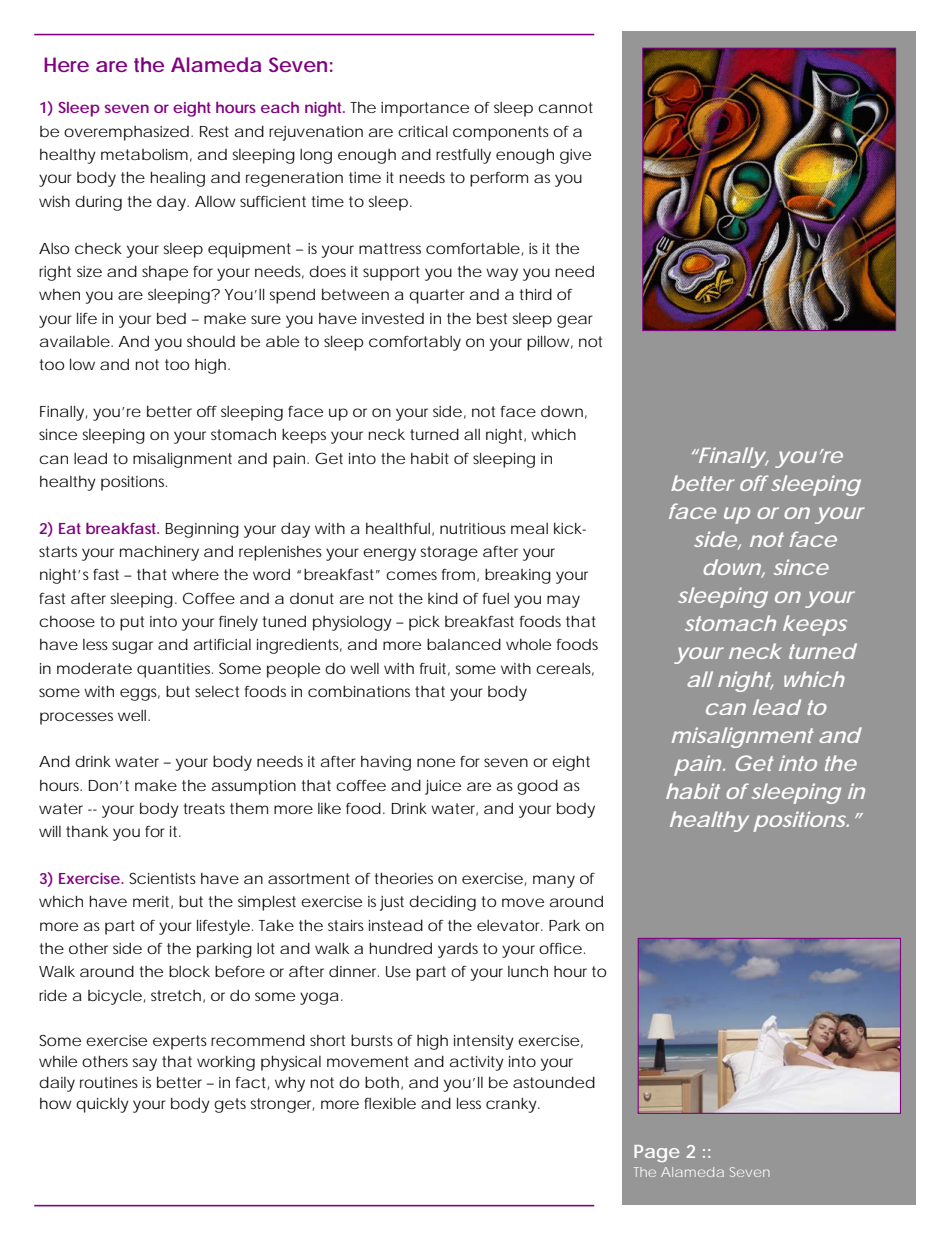  I want to click on put, so click(132, 623).
